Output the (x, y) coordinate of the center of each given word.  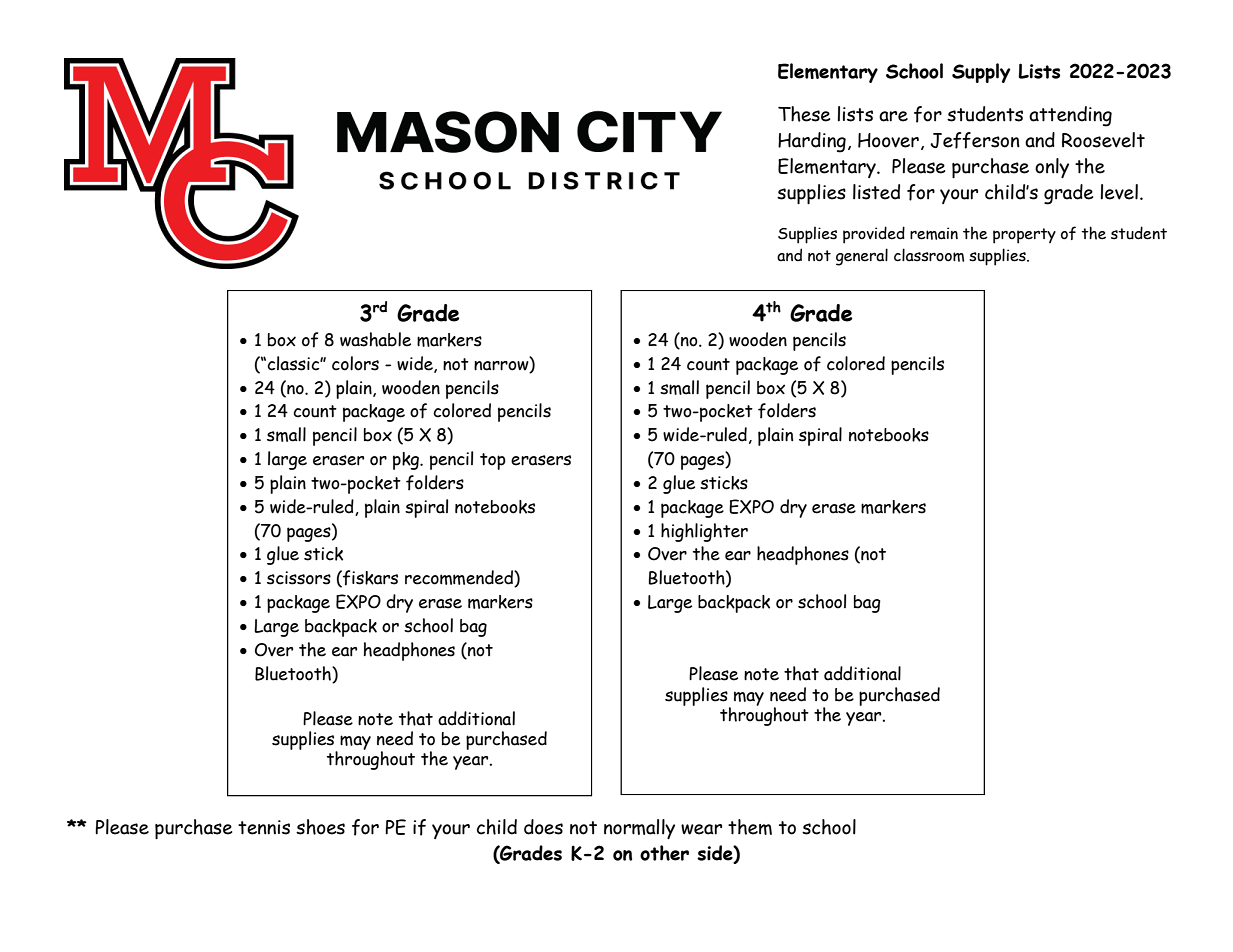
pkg (407, 461)
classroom (929, 255)
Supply (981, 73)
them (750, 827)
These (804, 114)
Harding (812, 142)
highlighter (704, 532)
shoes (320, 827)
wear (701, 829)
